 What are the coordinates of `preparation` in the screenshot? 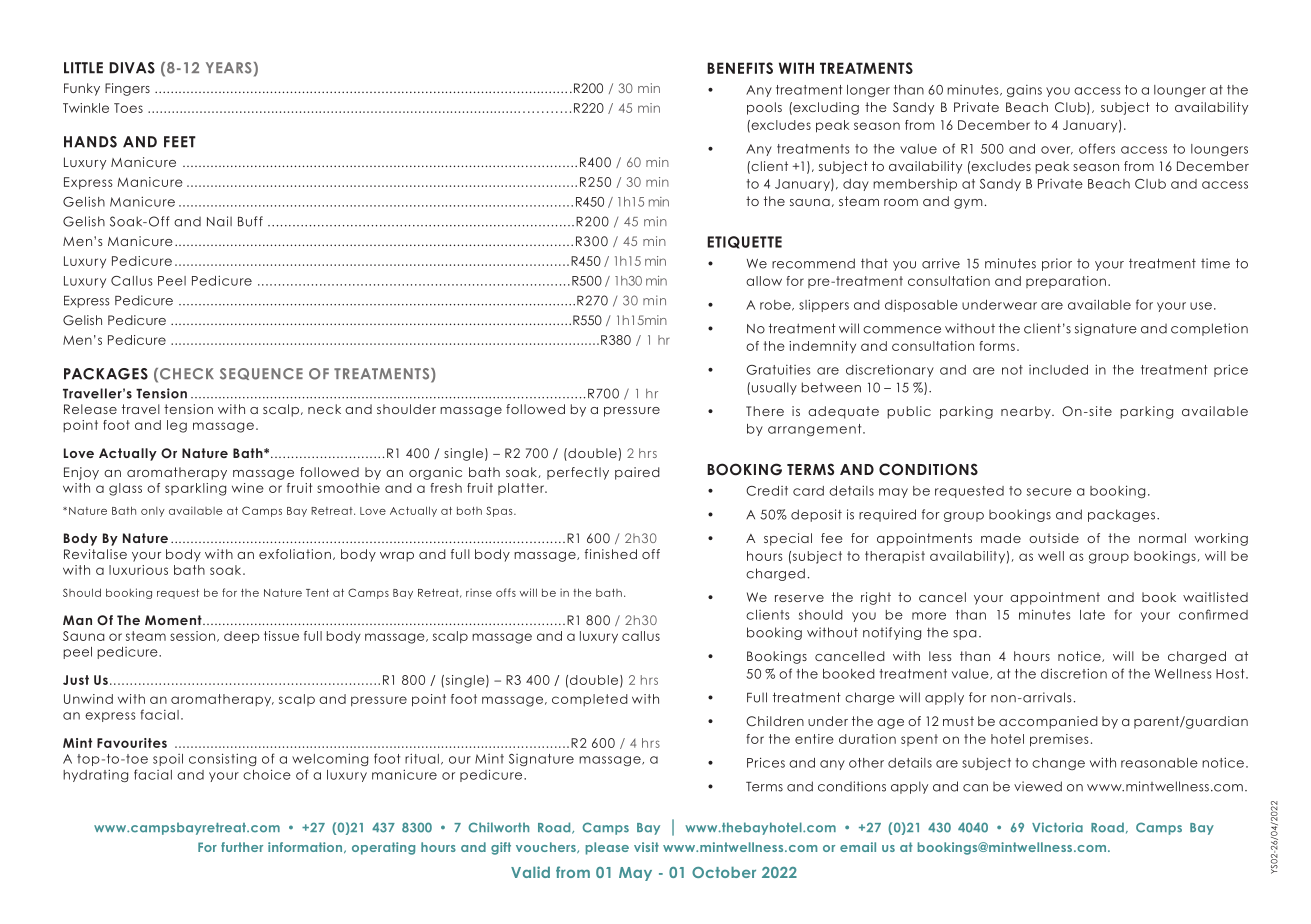 It's located at (1066, 282).
